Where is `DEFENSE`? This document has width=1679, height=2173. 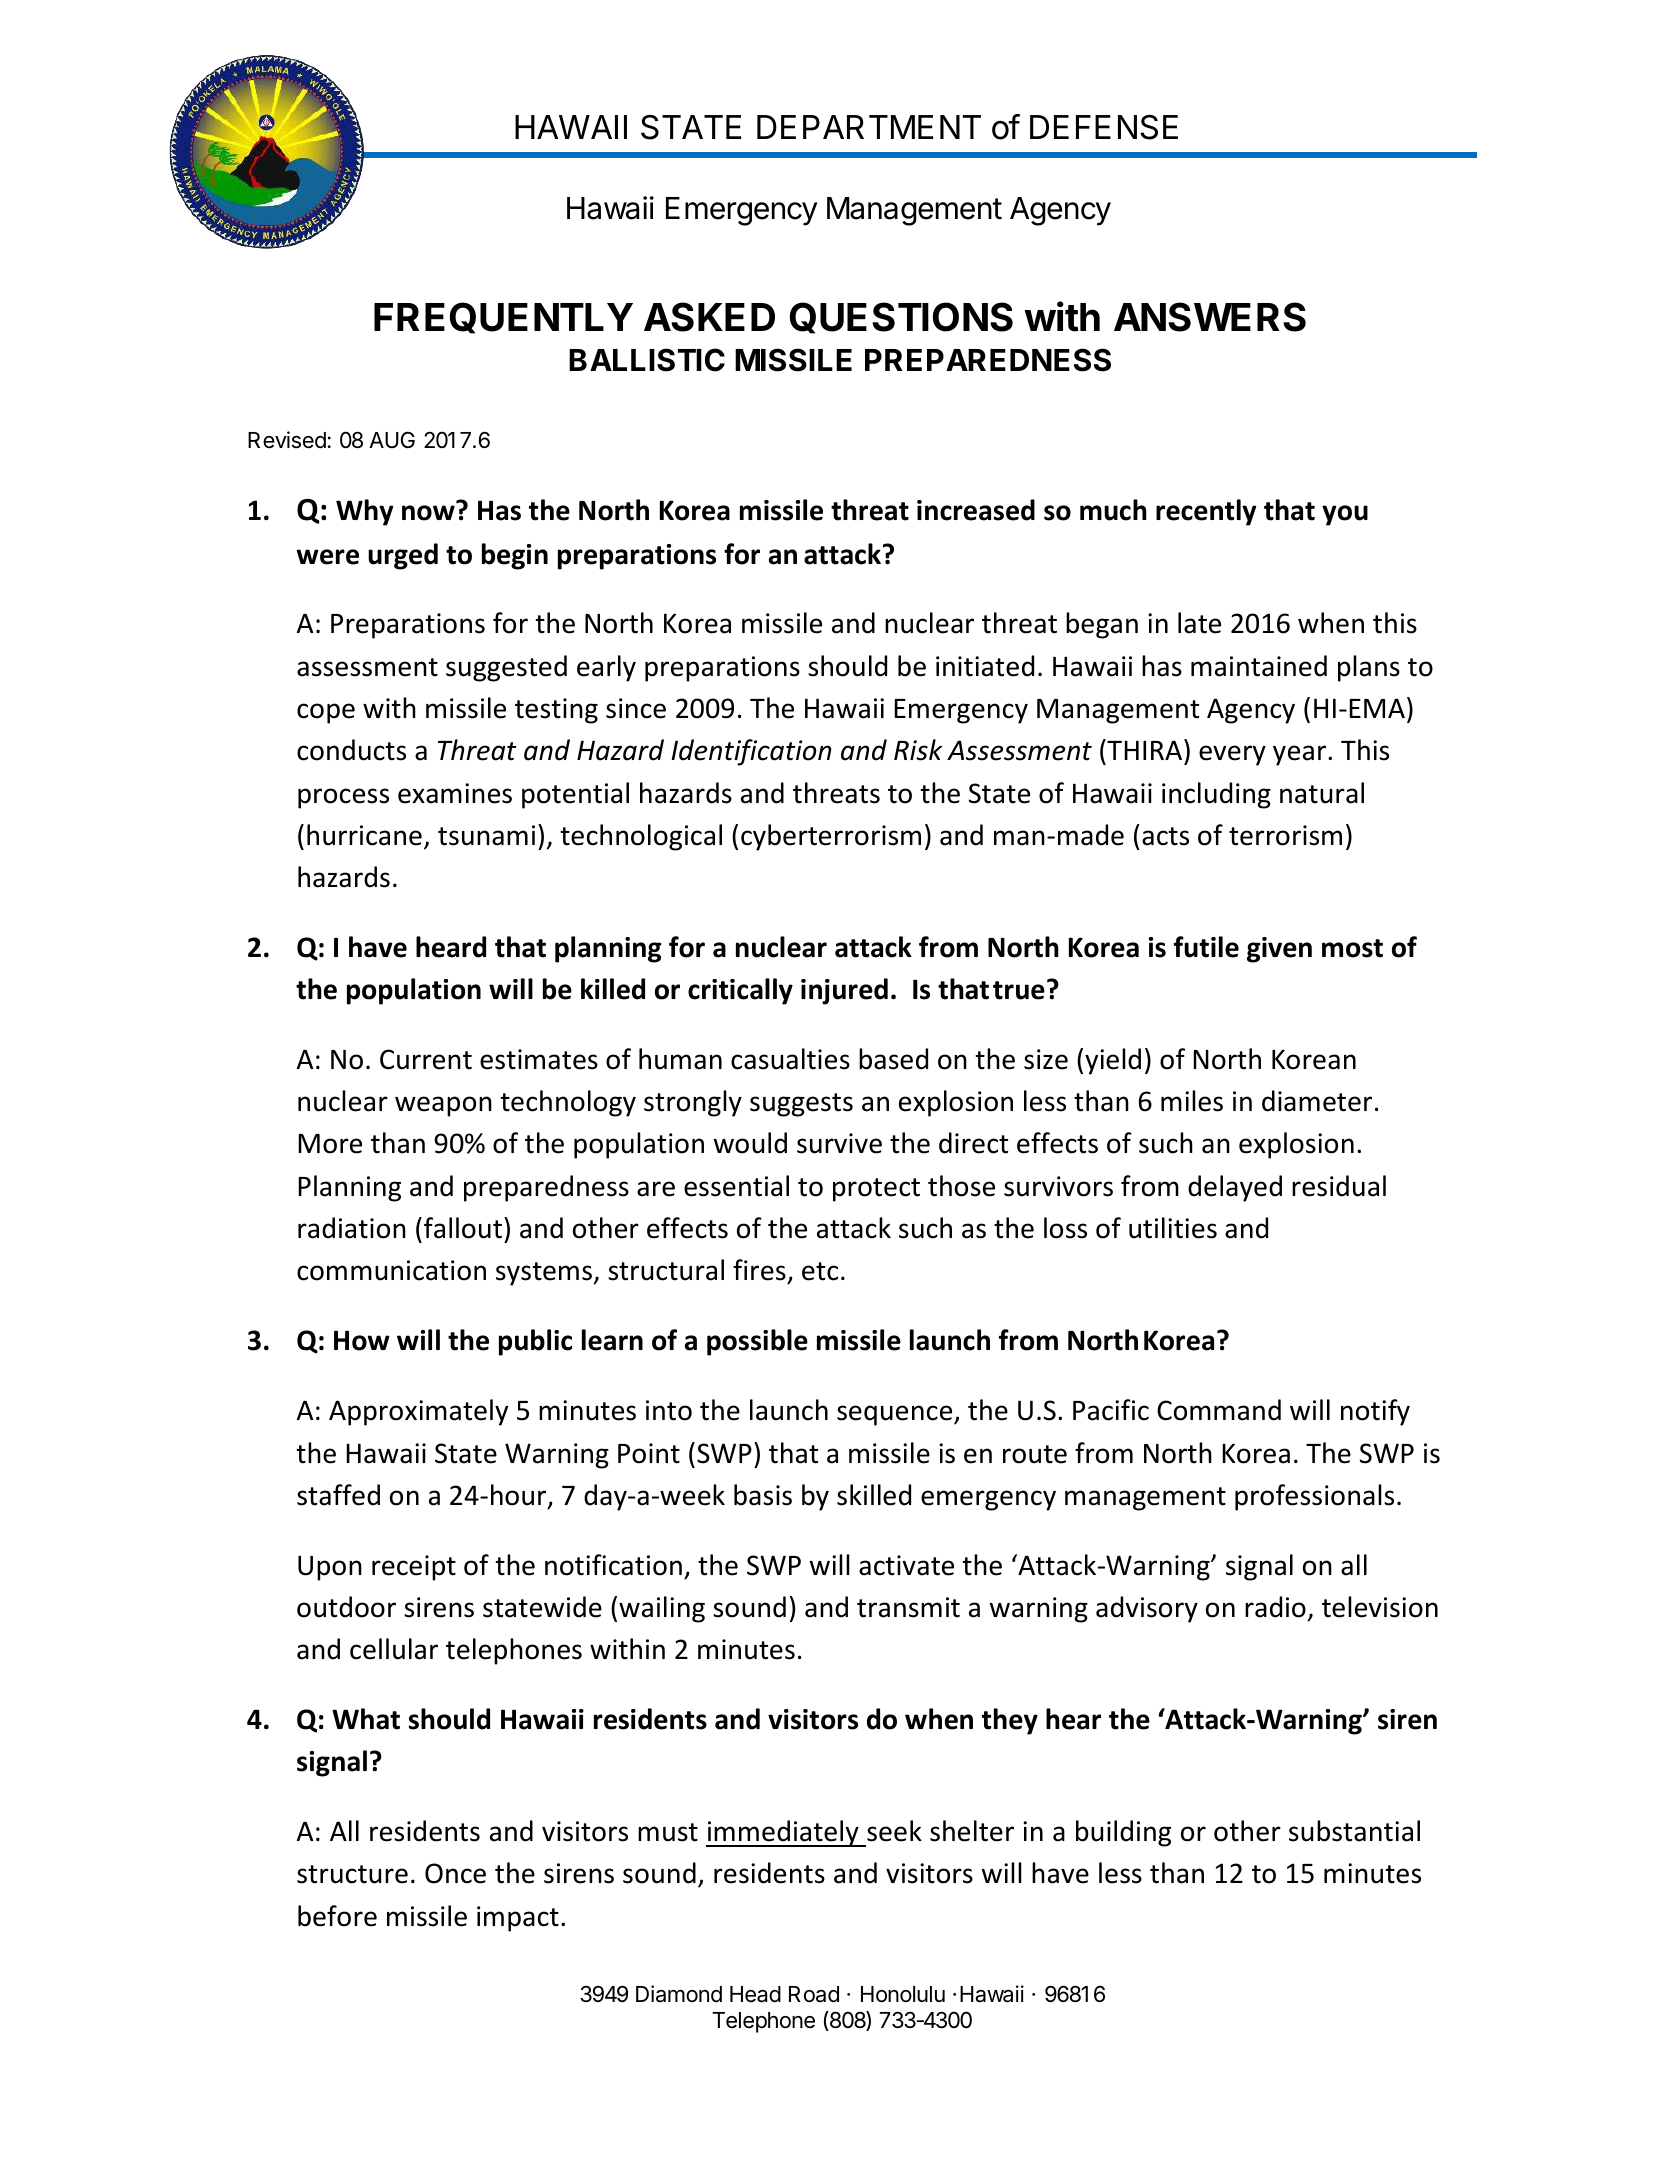 DEFENSE is located at coordinates (1104, 127).
